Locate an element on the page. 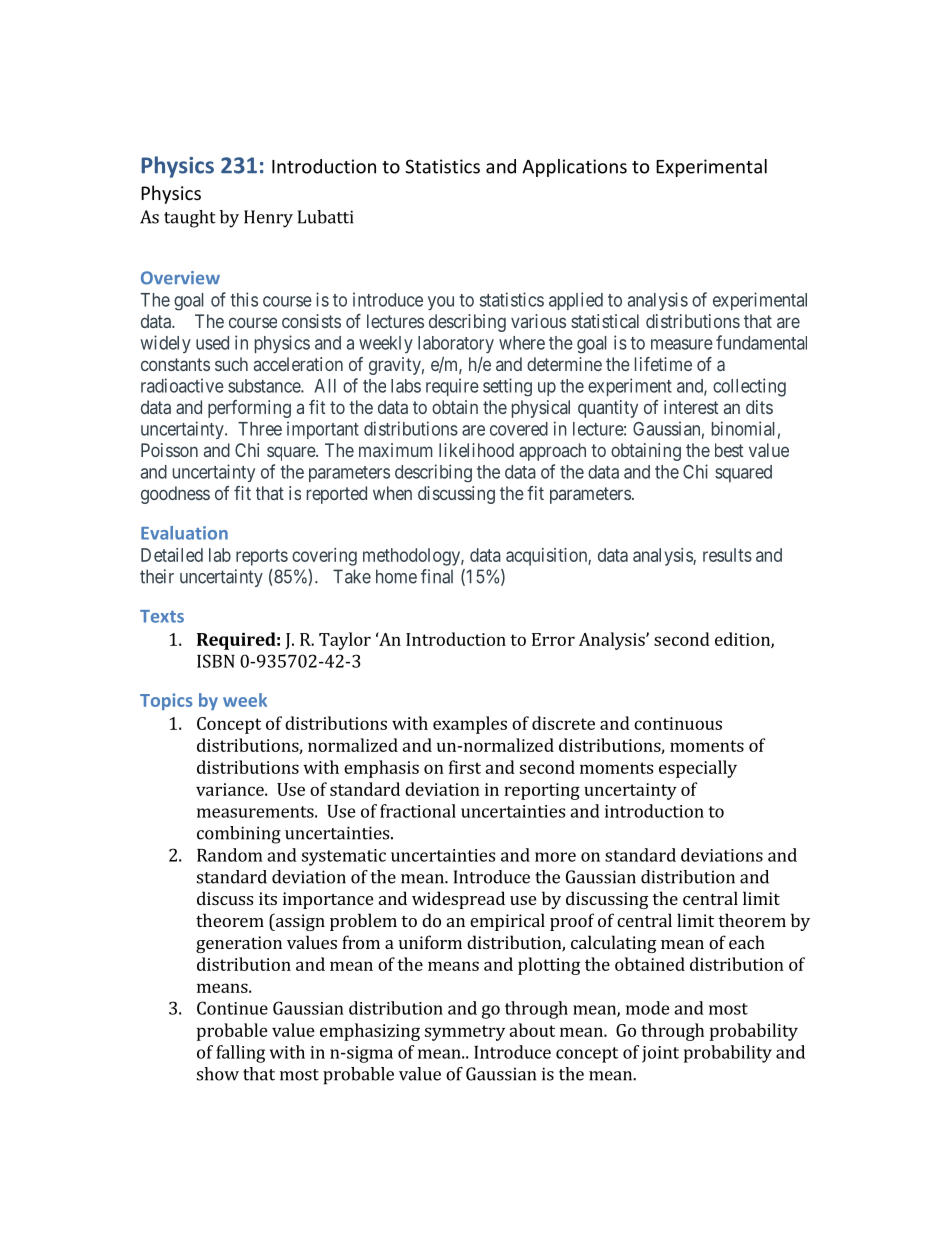 The image size is (952, 1233). especially is located at coordinates (698, 769).
